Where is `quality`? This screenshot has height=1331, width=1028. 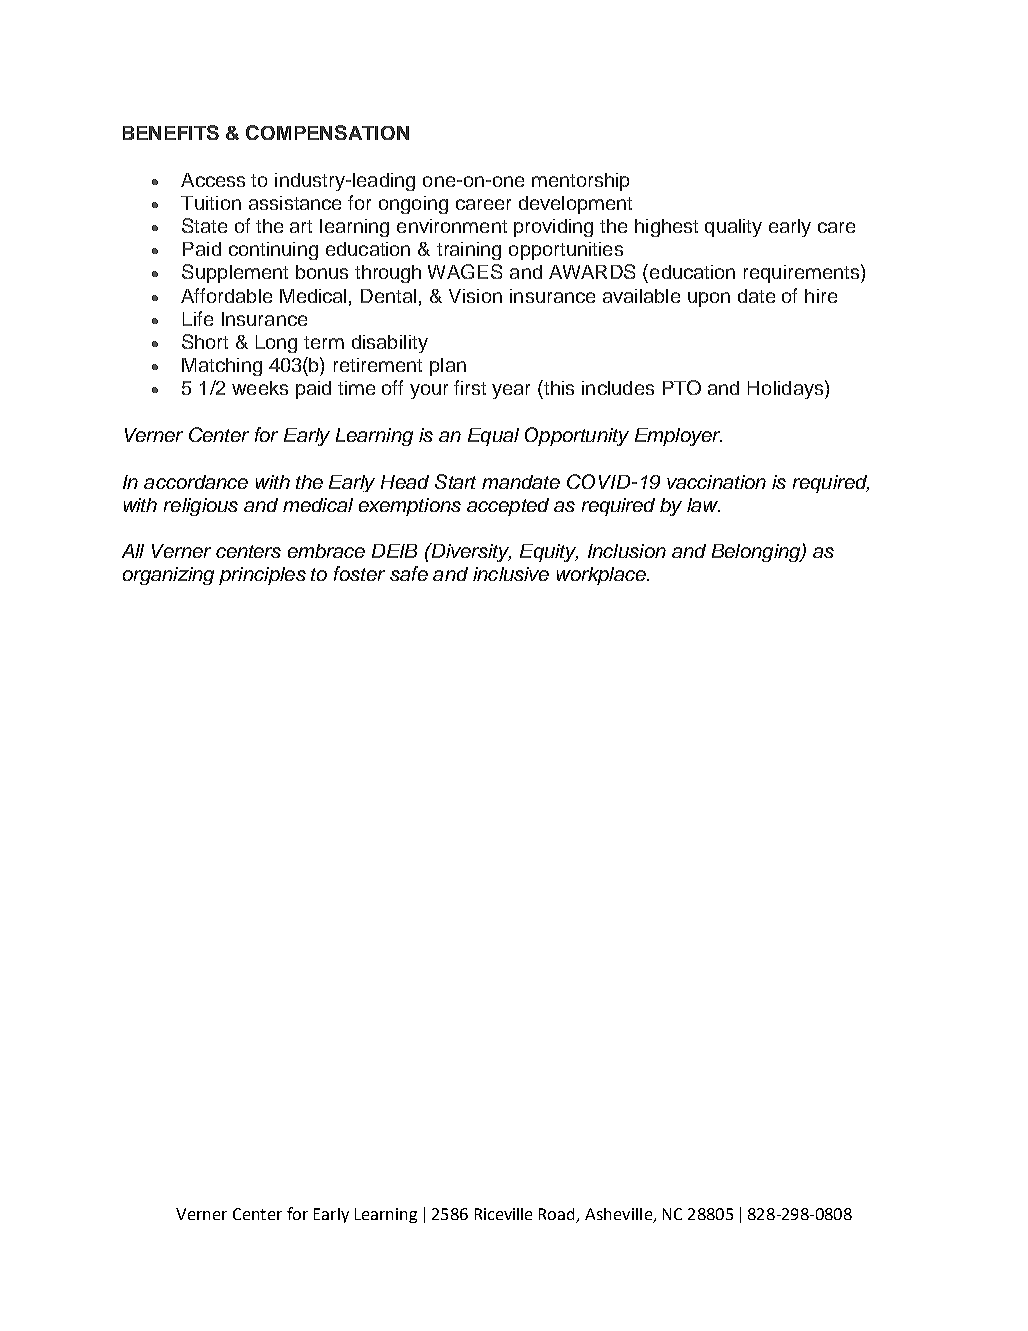 quality is located at coordinates (733, 228).
